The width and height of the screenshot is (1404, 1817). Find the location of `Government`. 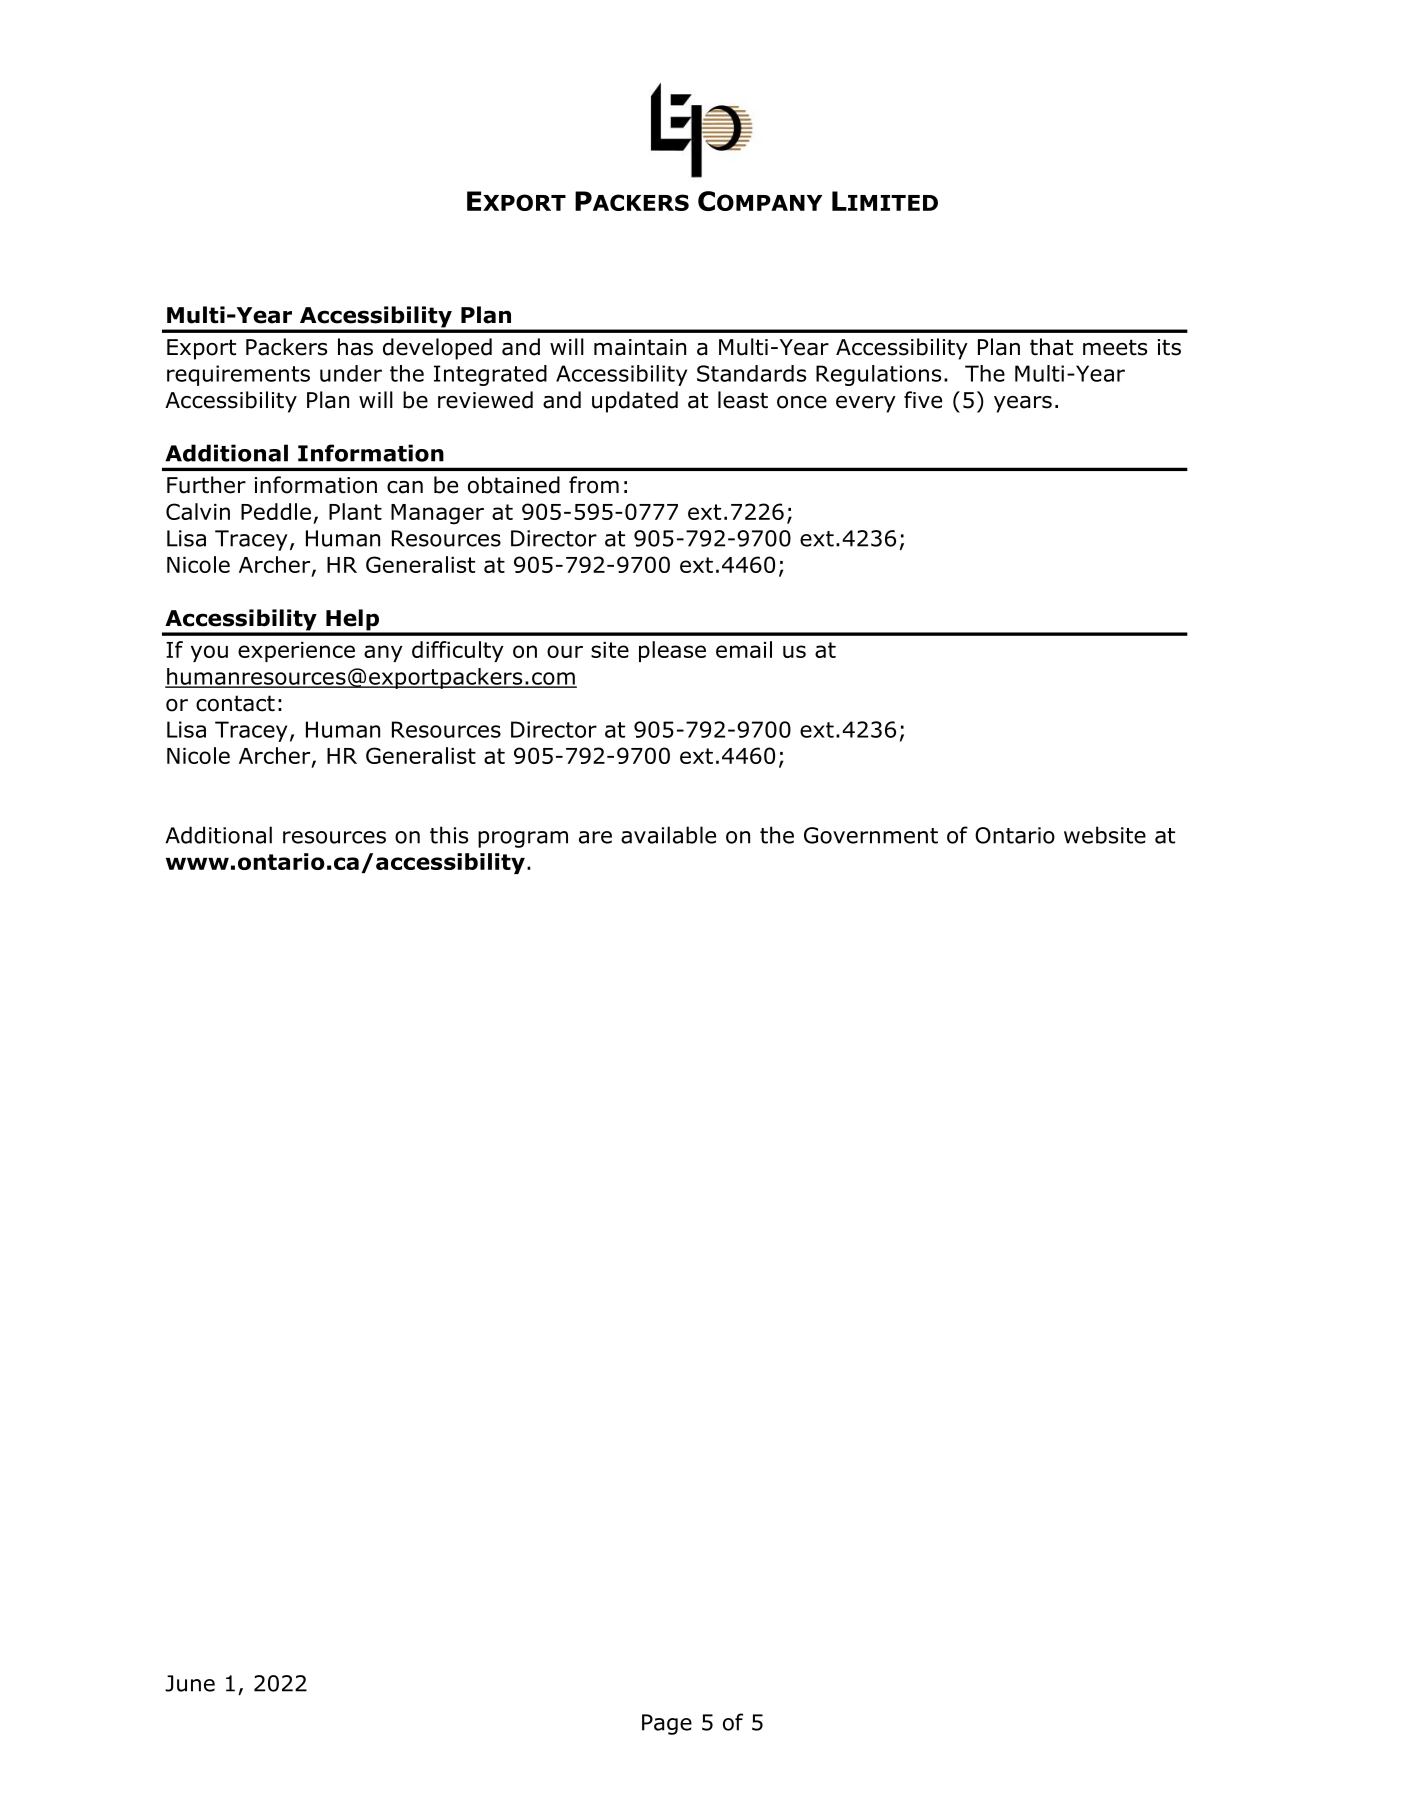

Government is located at coordinates (871, 835).
